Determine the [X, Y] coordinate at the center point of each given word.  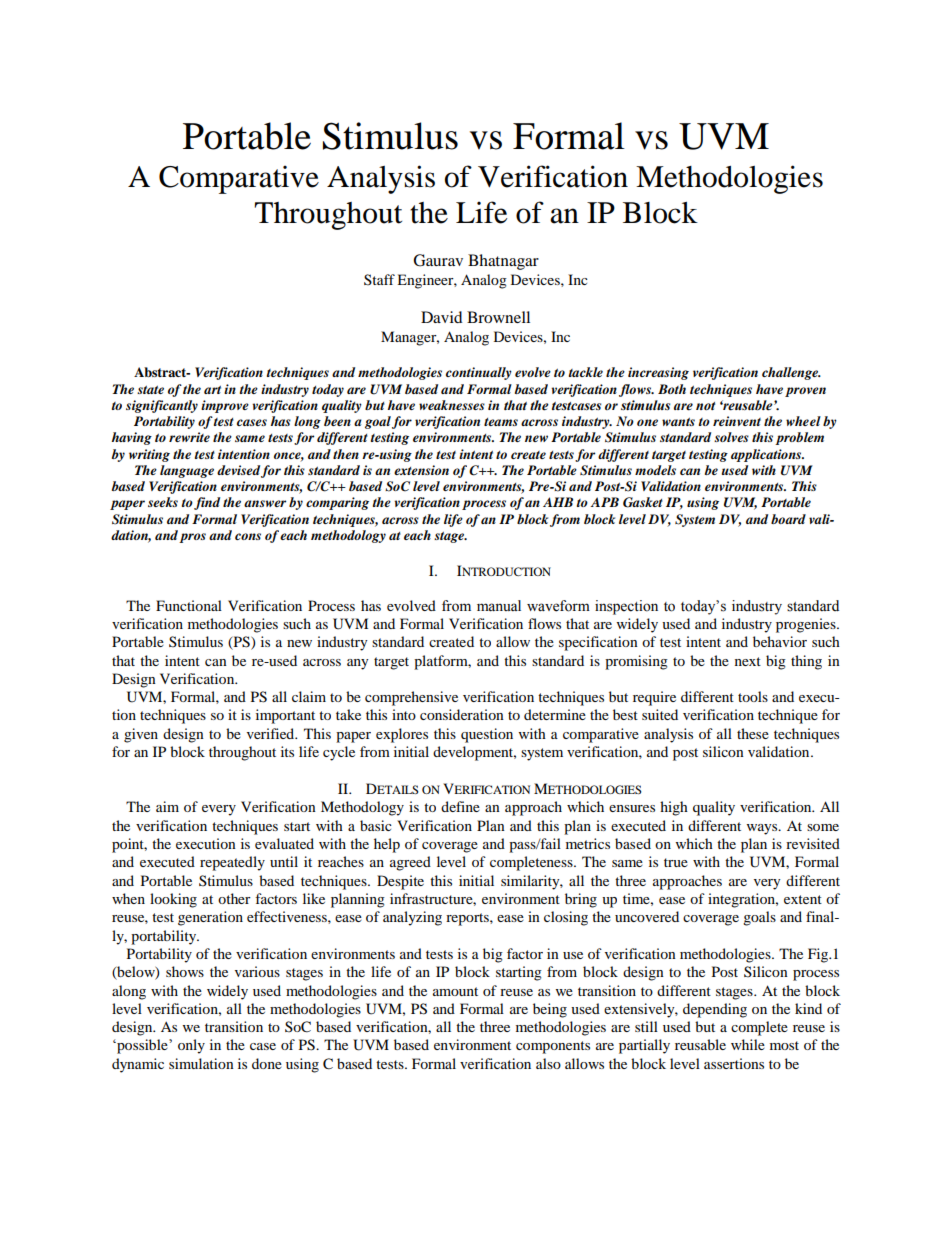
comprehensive [411, 698]
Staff [379, 279]
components [553, 1047]
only [191, 1046]
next [748, 661]
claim [309, 696]
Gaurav [438, 260]
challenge [791, 373]
